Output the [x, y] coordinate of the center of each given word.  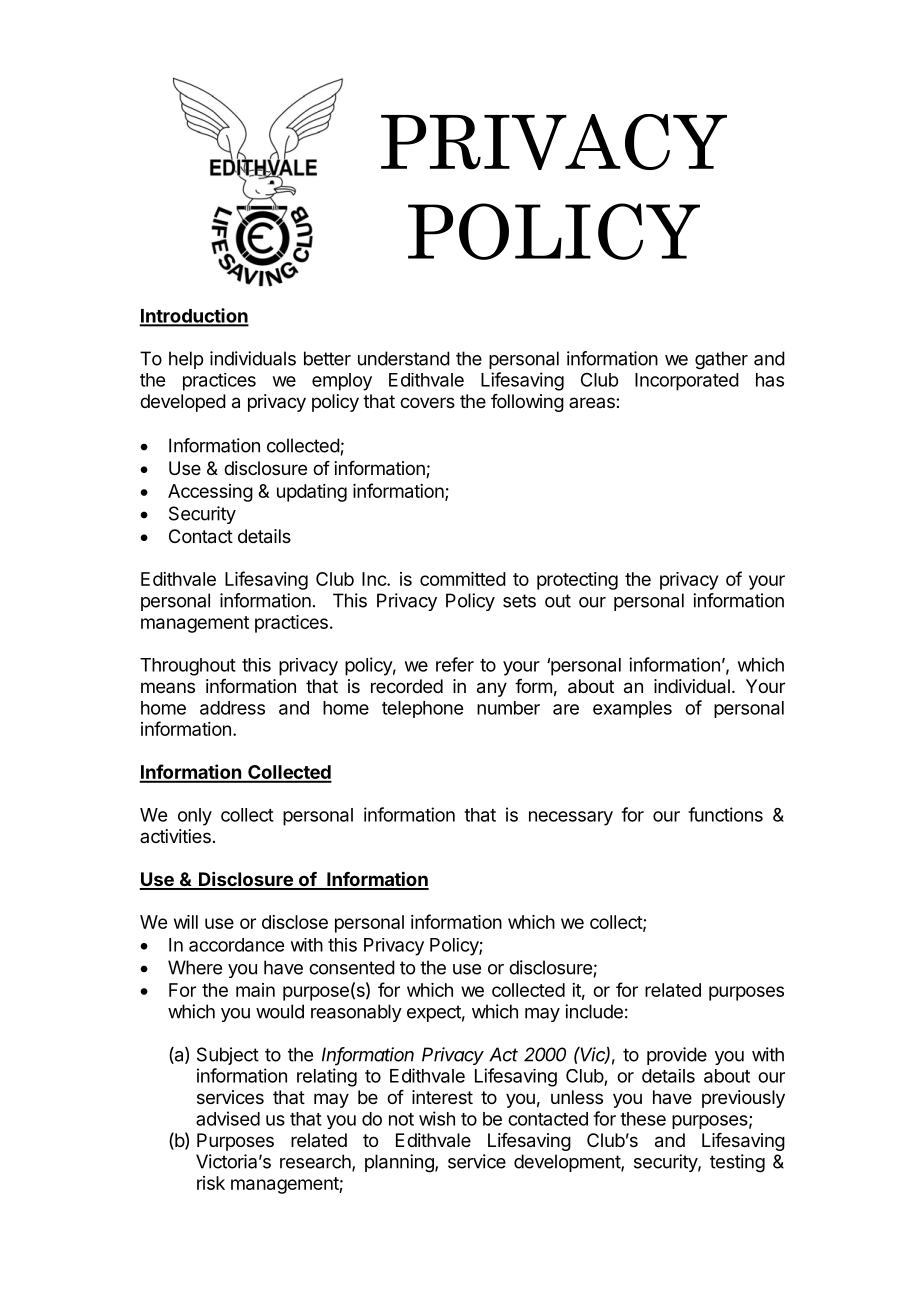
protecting [577, 581]
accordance [236, 945]
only [195, 817]
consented [352, 967]
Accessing [210, 493]
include [594, 1011]
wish [437, 1118]
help [186, 360]
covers [427, 402]
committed [463, 579]
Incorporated [687, 382]
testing [737, 1163]
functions [725, 814]
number [508, 708]
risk [211, 1183]
